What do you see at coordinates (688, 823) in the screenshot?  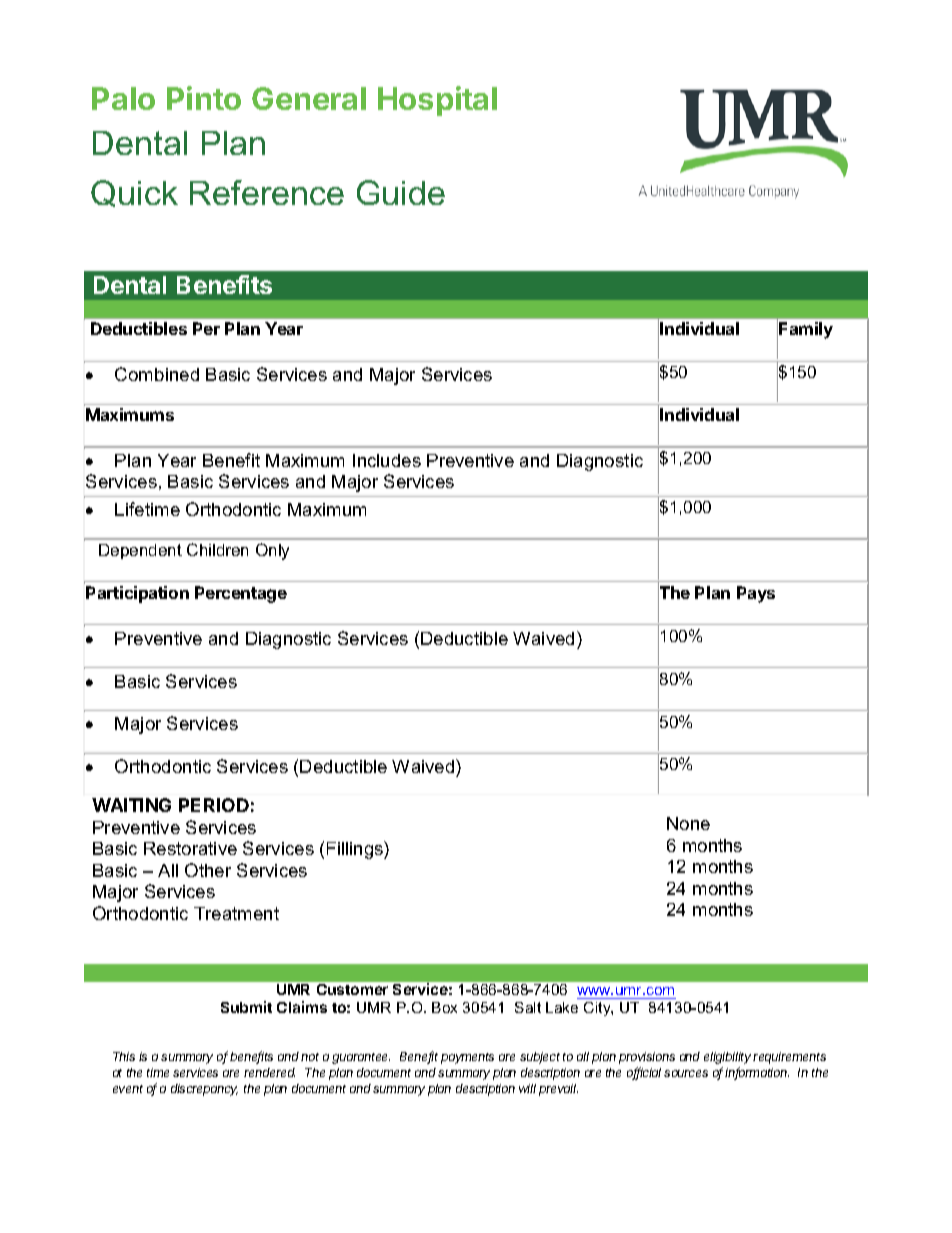 I see `None` at bounding box center [688, 823].
